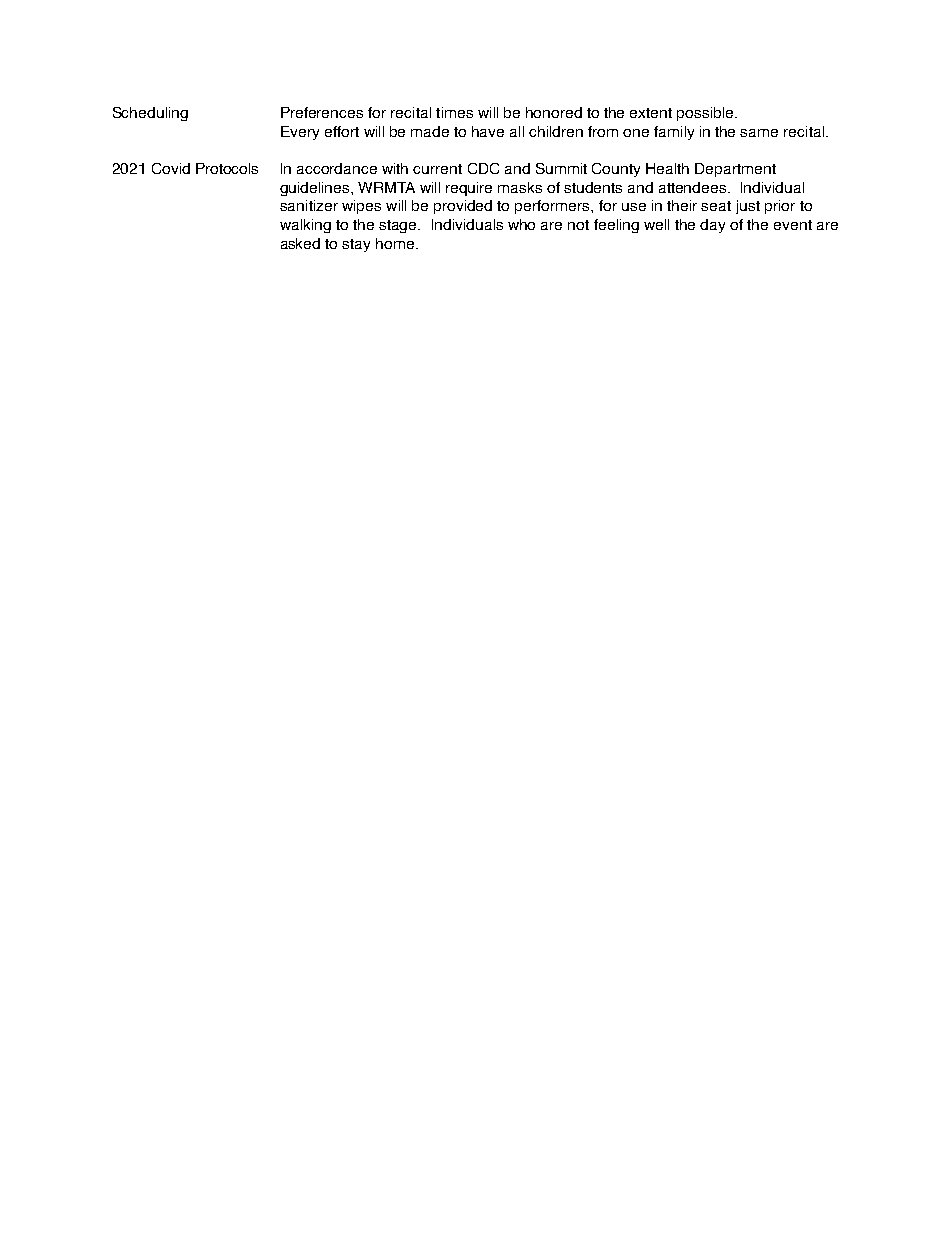  I want to click on CDC, so click(483, 168).
